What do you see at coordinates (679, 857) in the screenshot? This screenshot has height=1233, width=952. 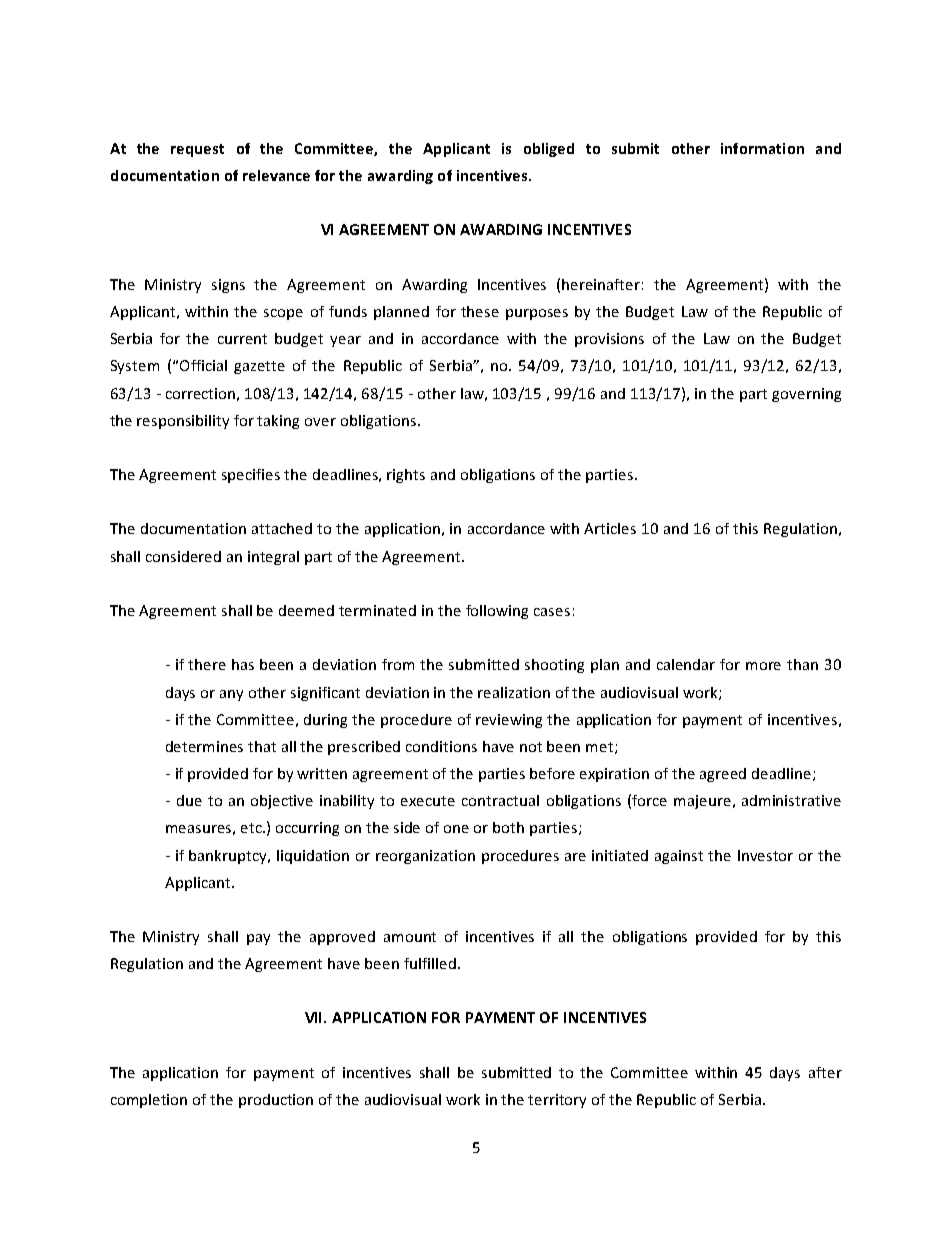 I see `against` at bounding box center [679, 857].
